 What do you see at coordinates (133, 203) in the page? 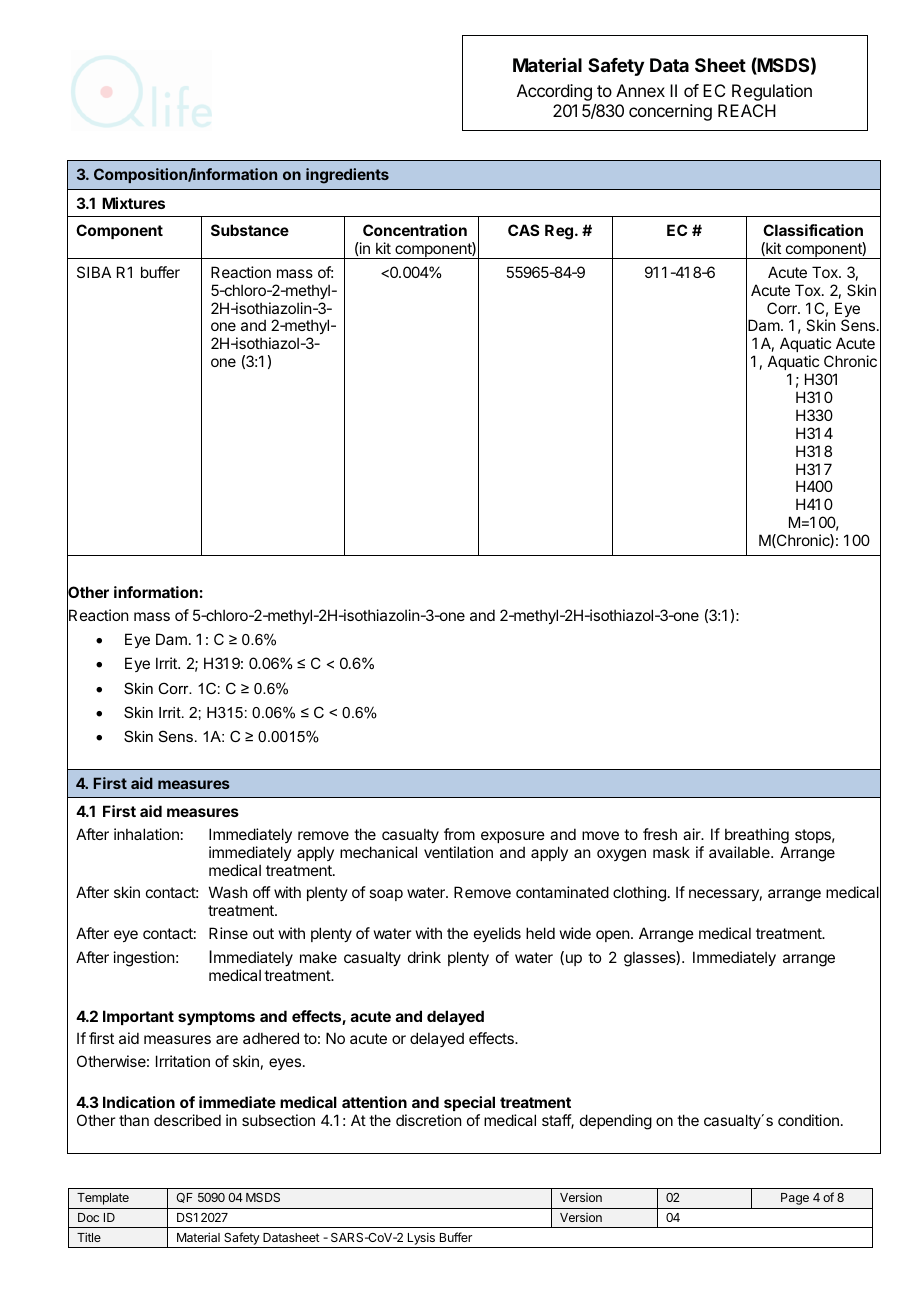
I see `Mixtures` at bounding box center [133, 203].
